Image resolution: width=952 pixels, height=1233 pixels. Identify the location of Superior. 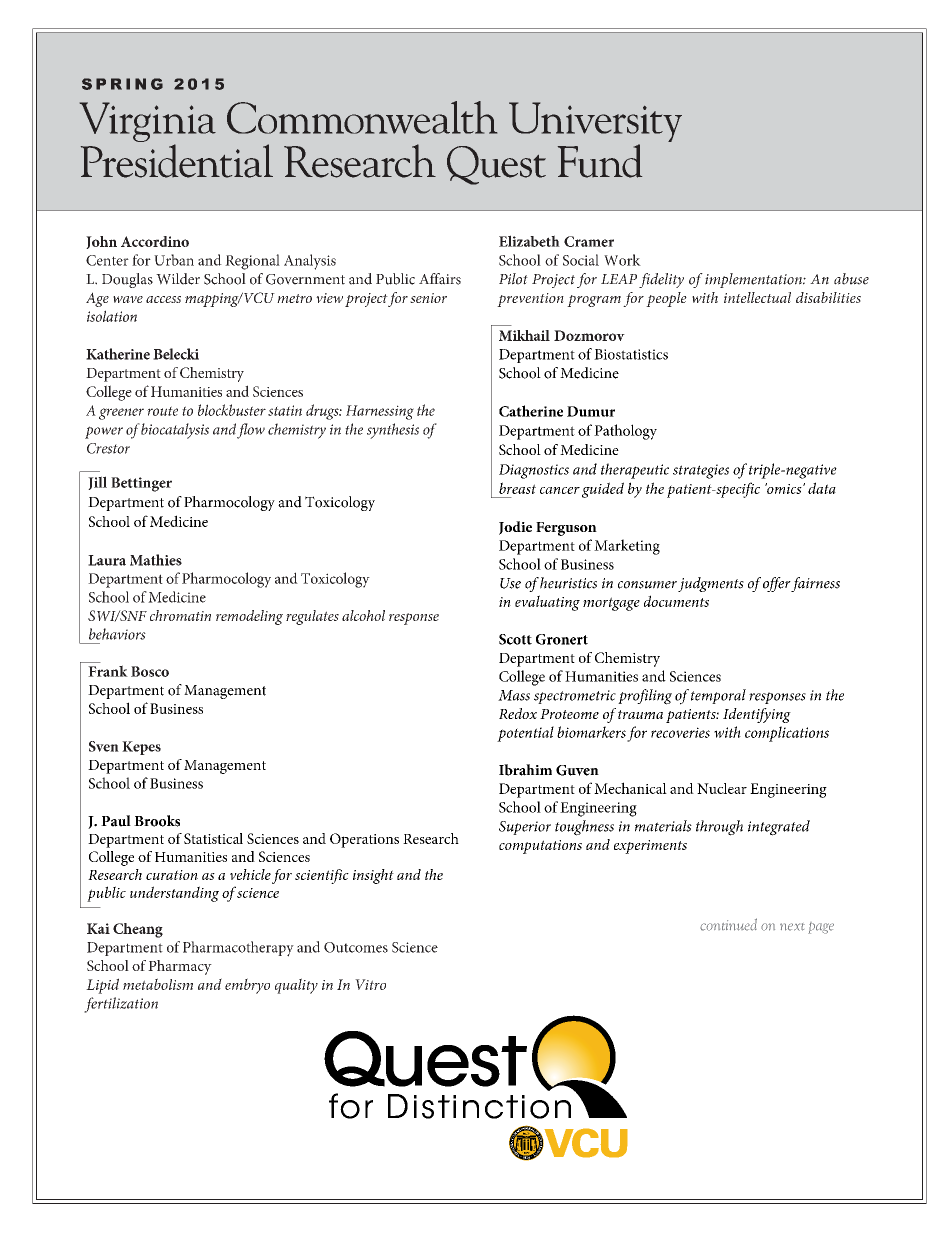
(525, 828).
